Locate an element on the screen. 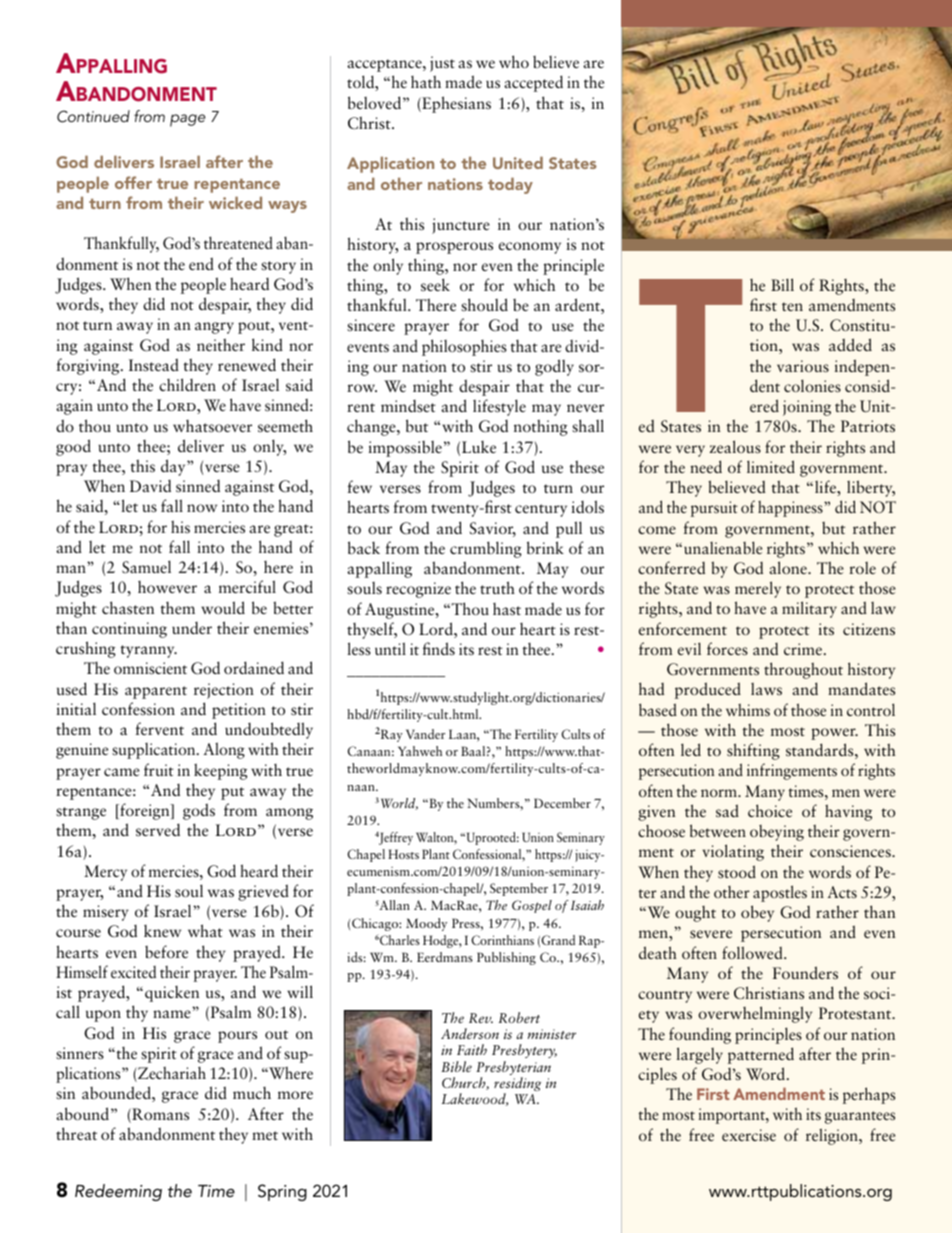 The image size is (952, 1233). finds is located at coordinates (439, 648).
